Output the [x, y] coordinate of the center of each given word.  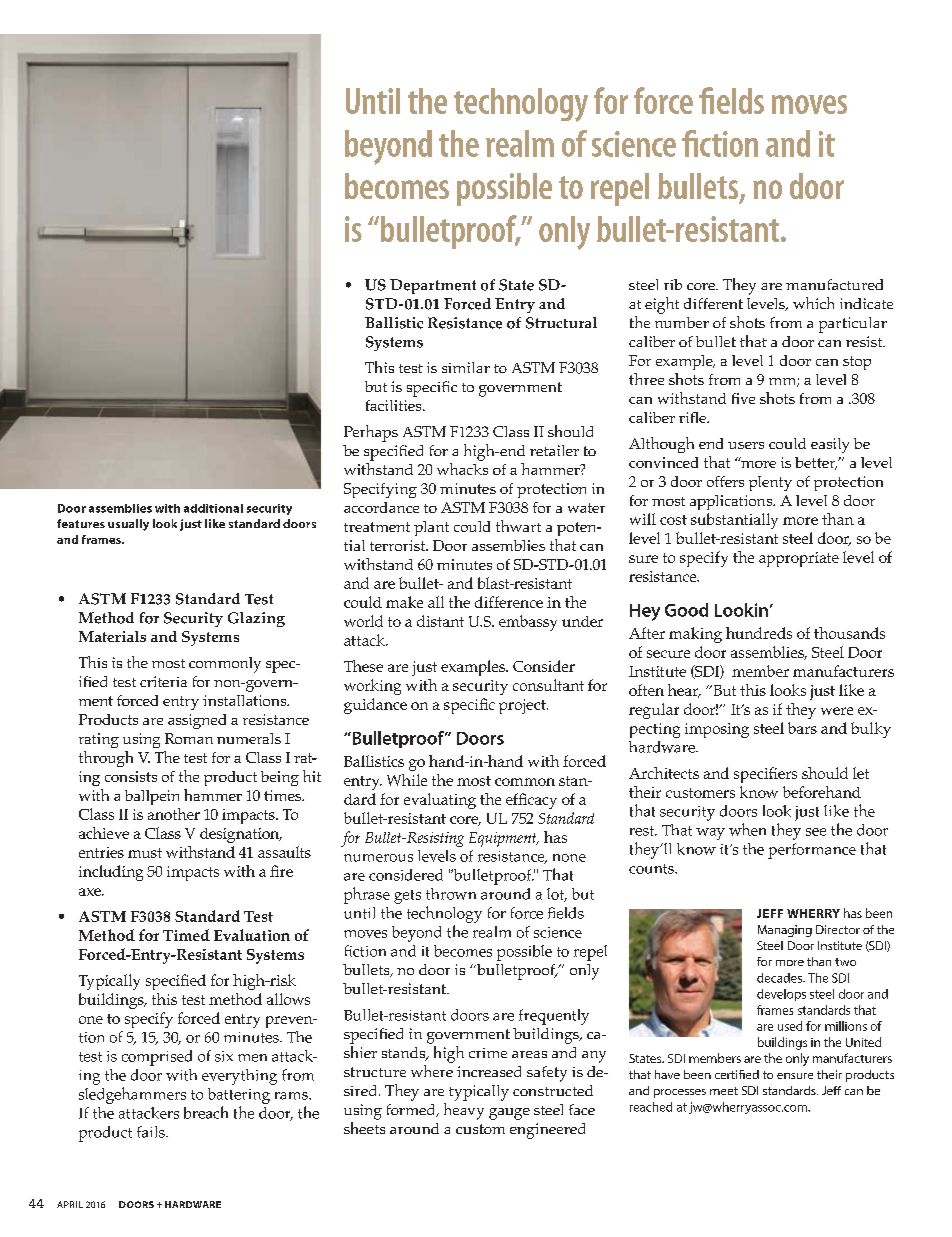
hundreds [759, 633]
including [111, 873]
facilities [395, 405]
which [813, 303]
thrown [451, 894]
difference [509, 602]
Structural [561, 323]
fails [152, 1132]
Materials [112, 636]
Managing [785, 931]
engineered [547, 1131]
